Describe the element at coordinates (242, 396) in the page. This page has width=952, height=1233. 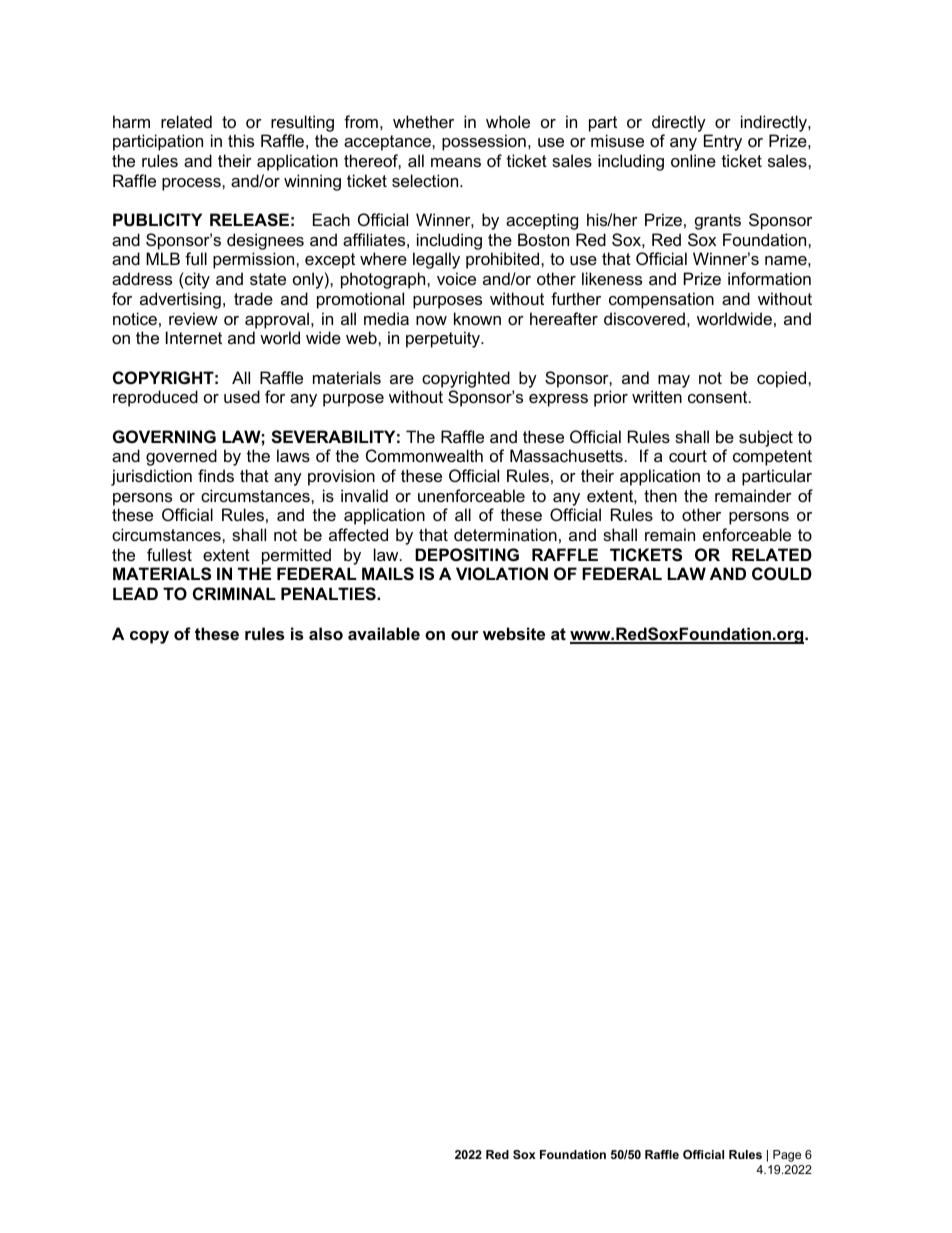
I see `used` at that location.
